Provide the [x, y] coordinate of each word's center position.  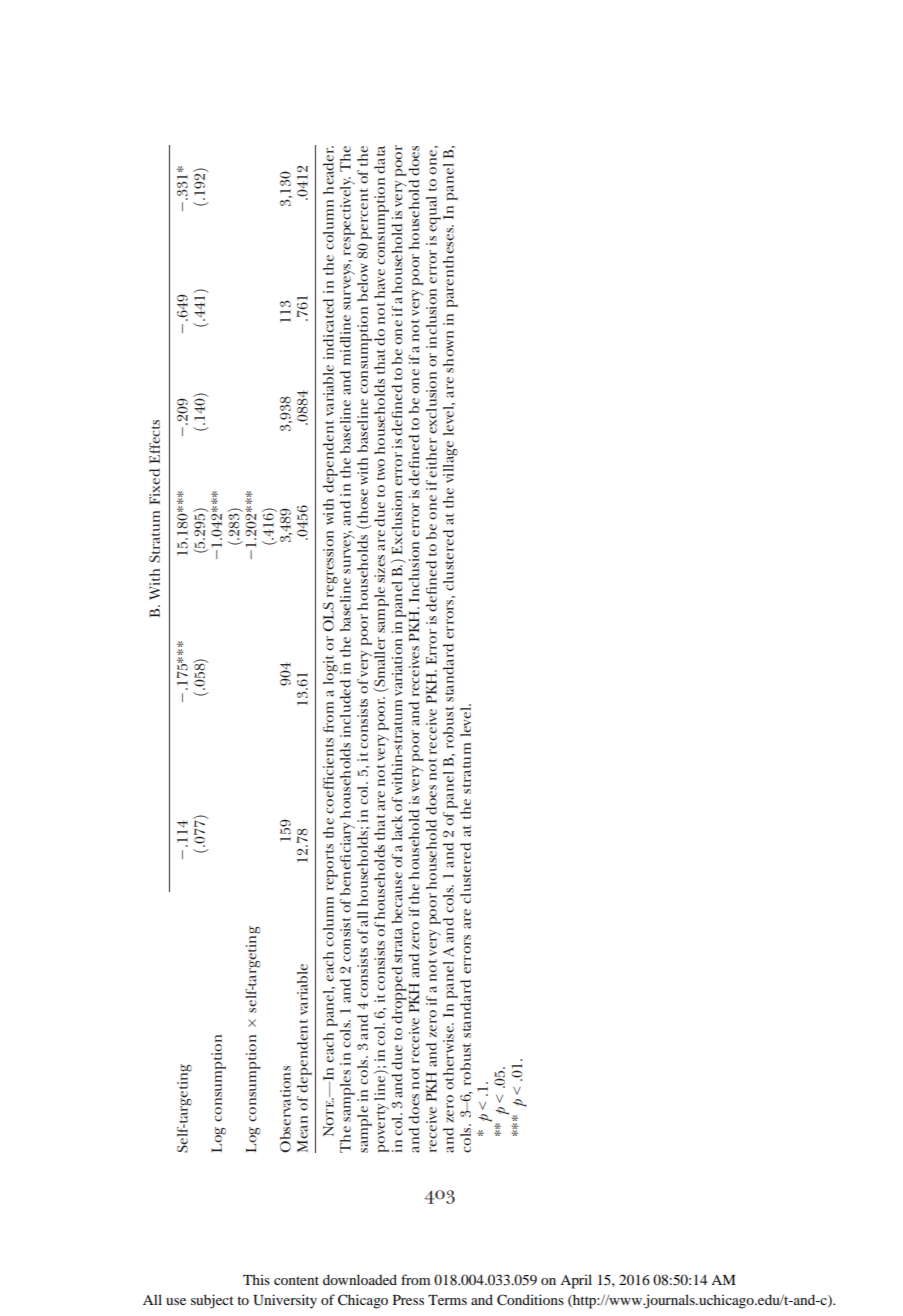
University [285, 1301]
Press [408, 1300]
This [256, 1279]
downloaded [360, 1279]
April [576, 1281]
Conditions [530, 1300]
